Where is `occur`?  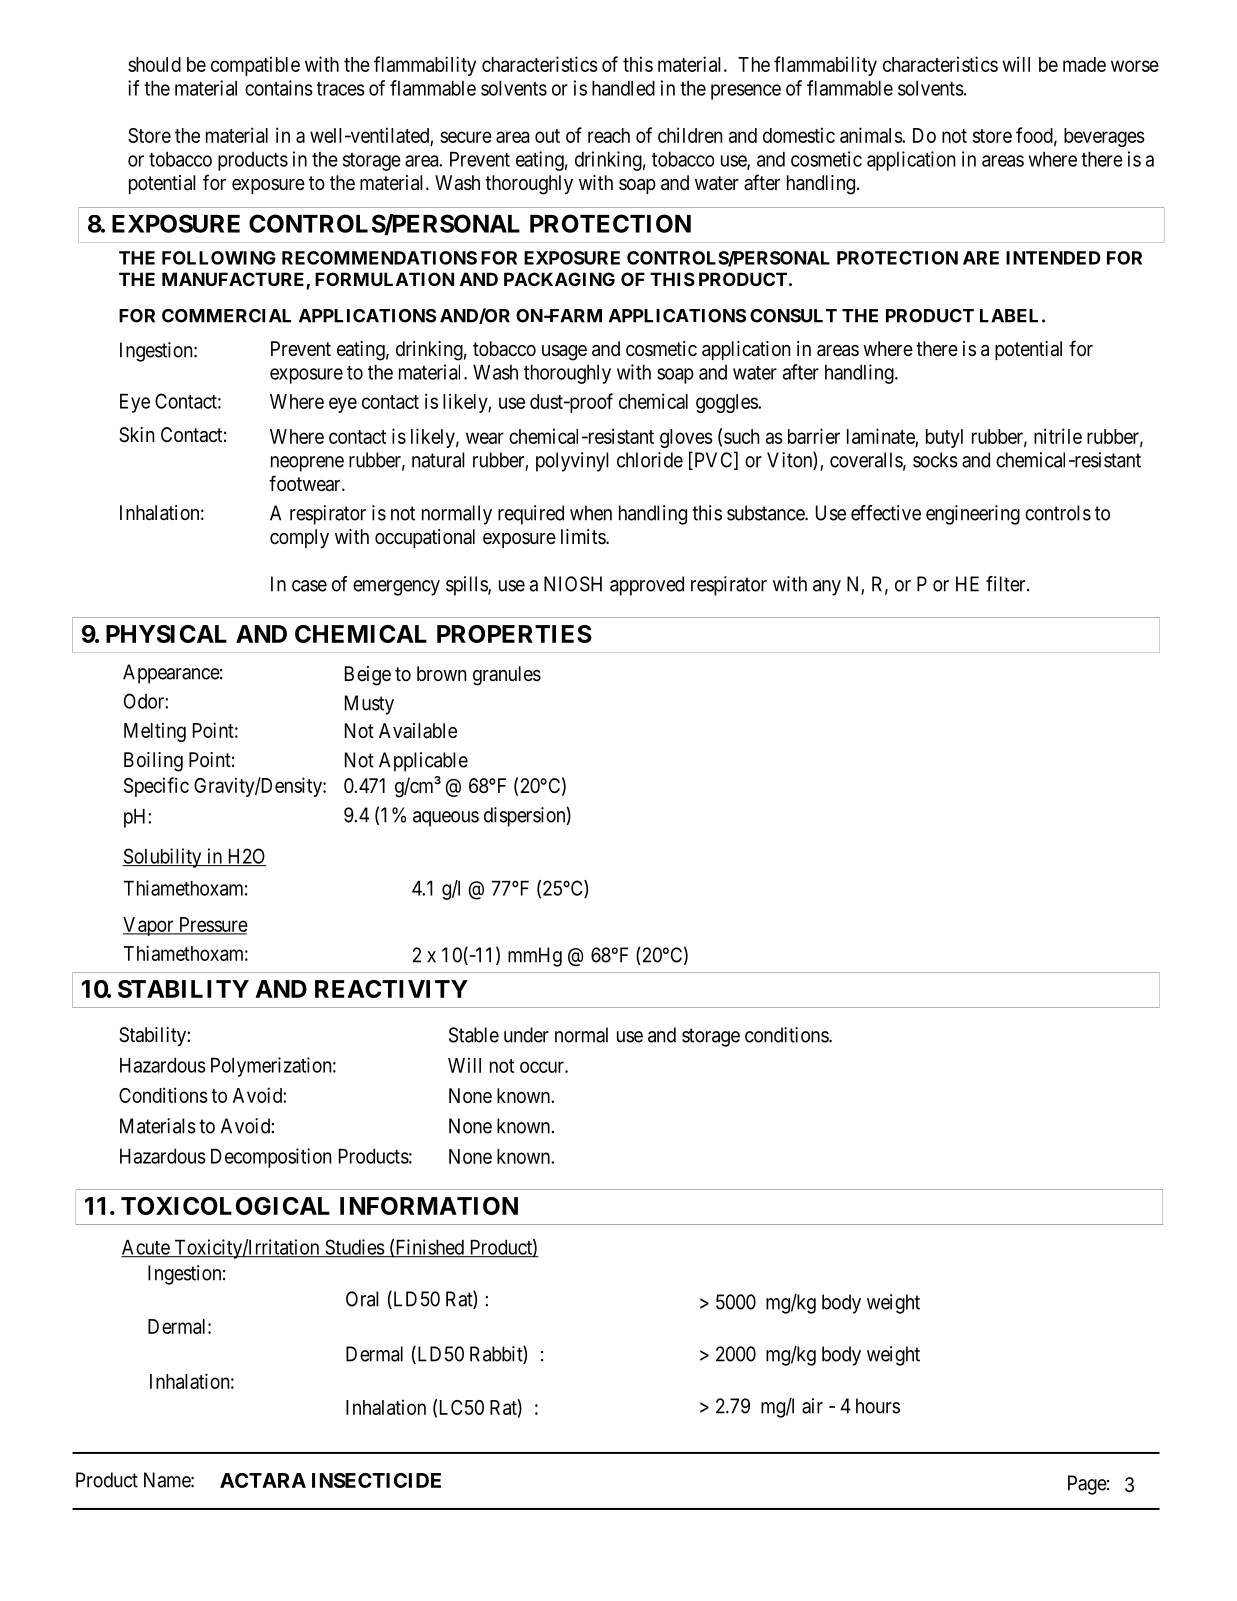
occur is located at coordinates (543, 1067).
